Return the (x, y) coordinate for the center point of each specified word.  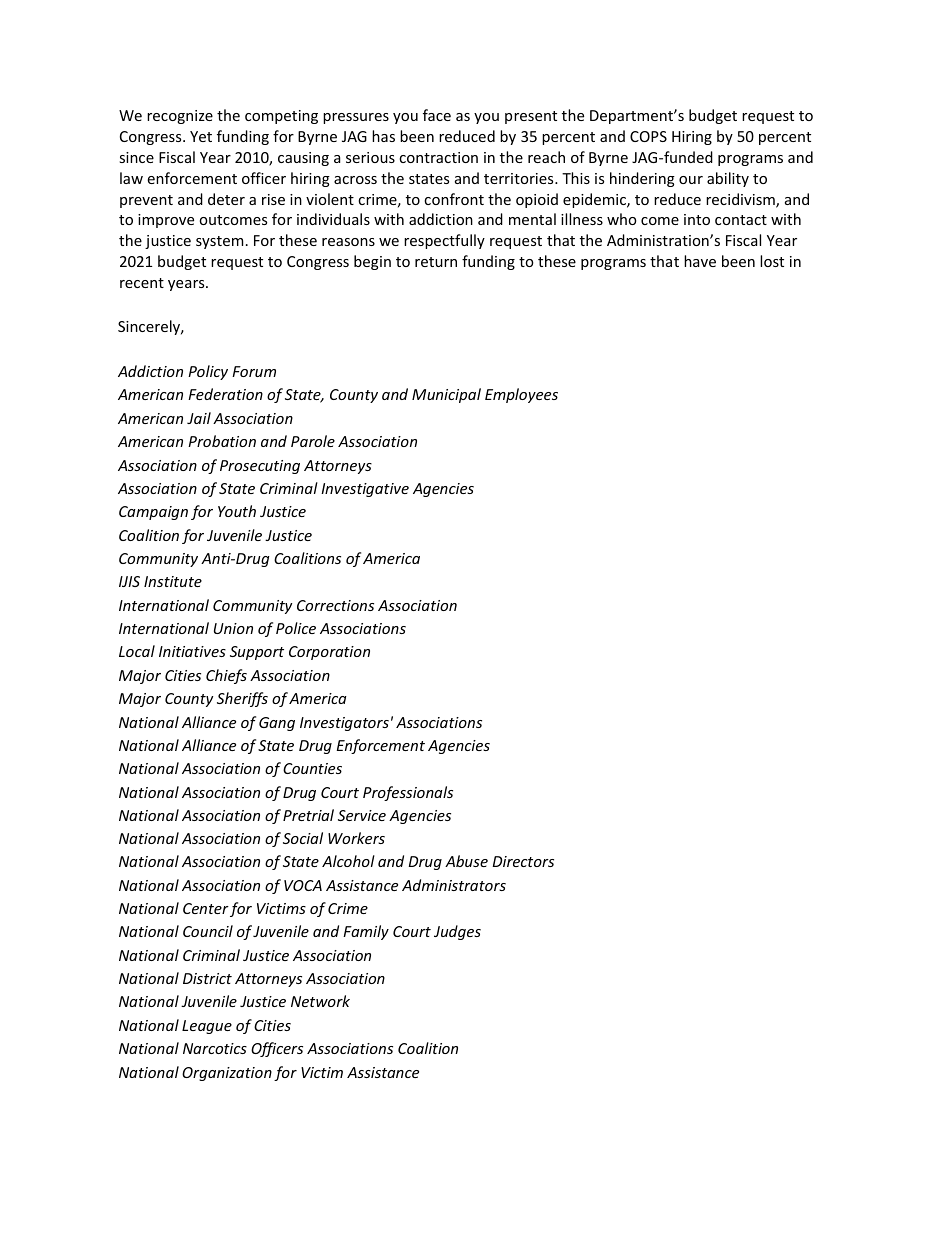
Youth (237, 511)
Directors (523, 861)
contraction (438, 157)
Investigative (365, 490)
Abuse (466, 861)
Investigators (344, 724)
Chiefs (226, 676)
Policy (208, 372)
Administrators (454, 885)
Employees (521, 395)
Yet (201, 136)
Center (206, 908)
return (436, 262)
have (700, 261)
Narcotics (215, 1048)
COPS (648, 136)
